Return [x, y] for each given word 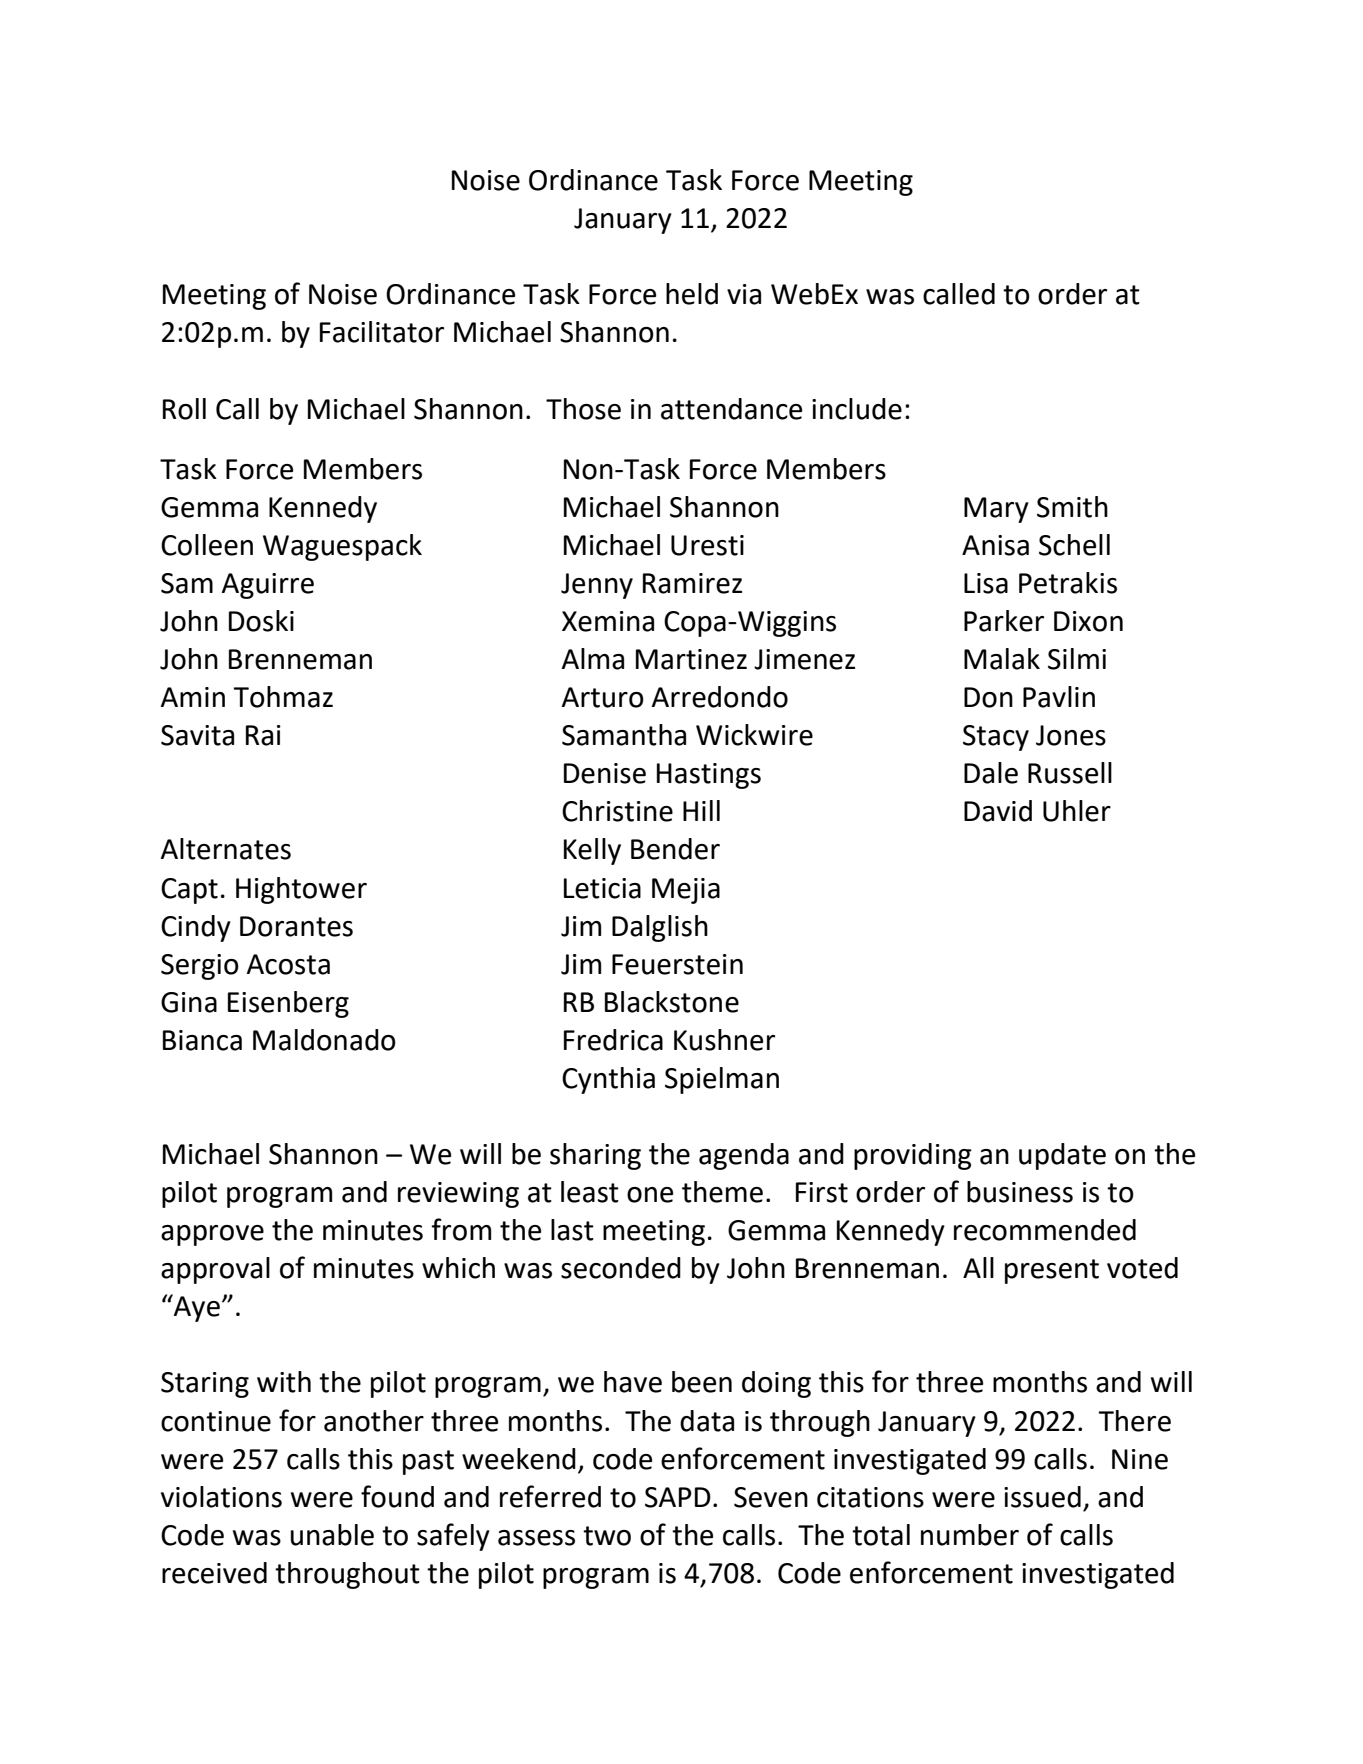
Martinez [691, 659]
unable [332, 1535]
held [692, 294]
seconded [621, 1268]
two [607, 1536]
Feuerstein [677, 964]
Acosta [288, 964]
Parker [1004, 621]
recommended [1045, 1230]
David [998, 811]
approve [212, 1235]
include [857, 409]
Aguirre [268, 586]
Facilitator [382, 332]
